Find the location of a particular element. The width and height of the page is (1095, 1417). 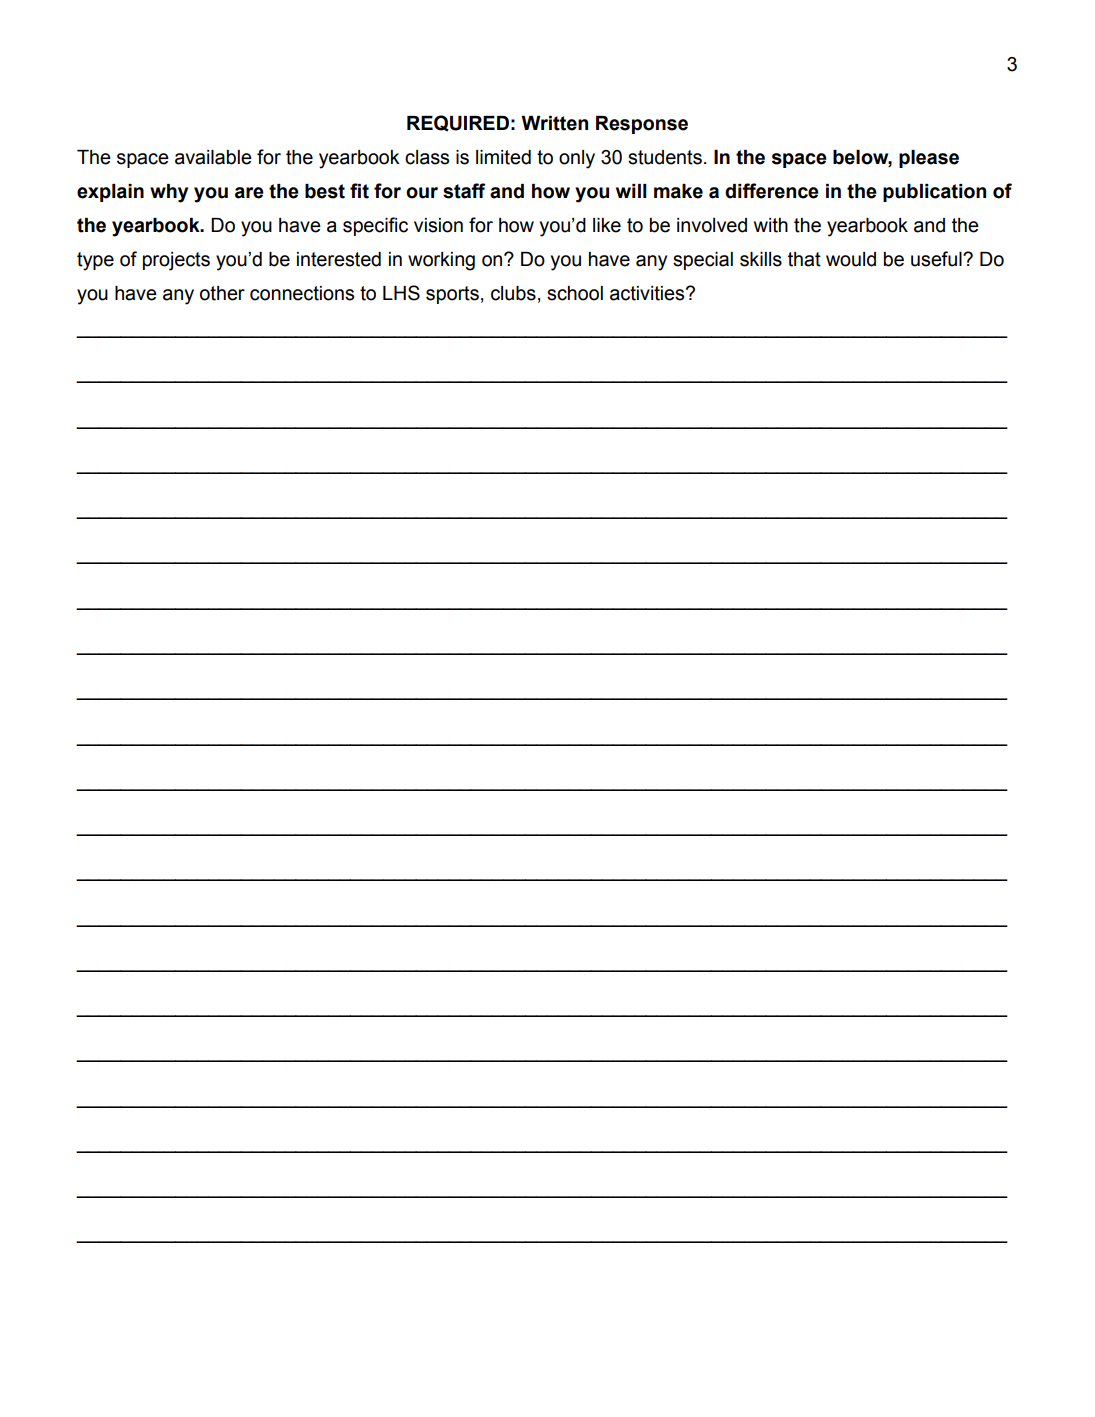

clubs is located at coordinates (513, 293).
